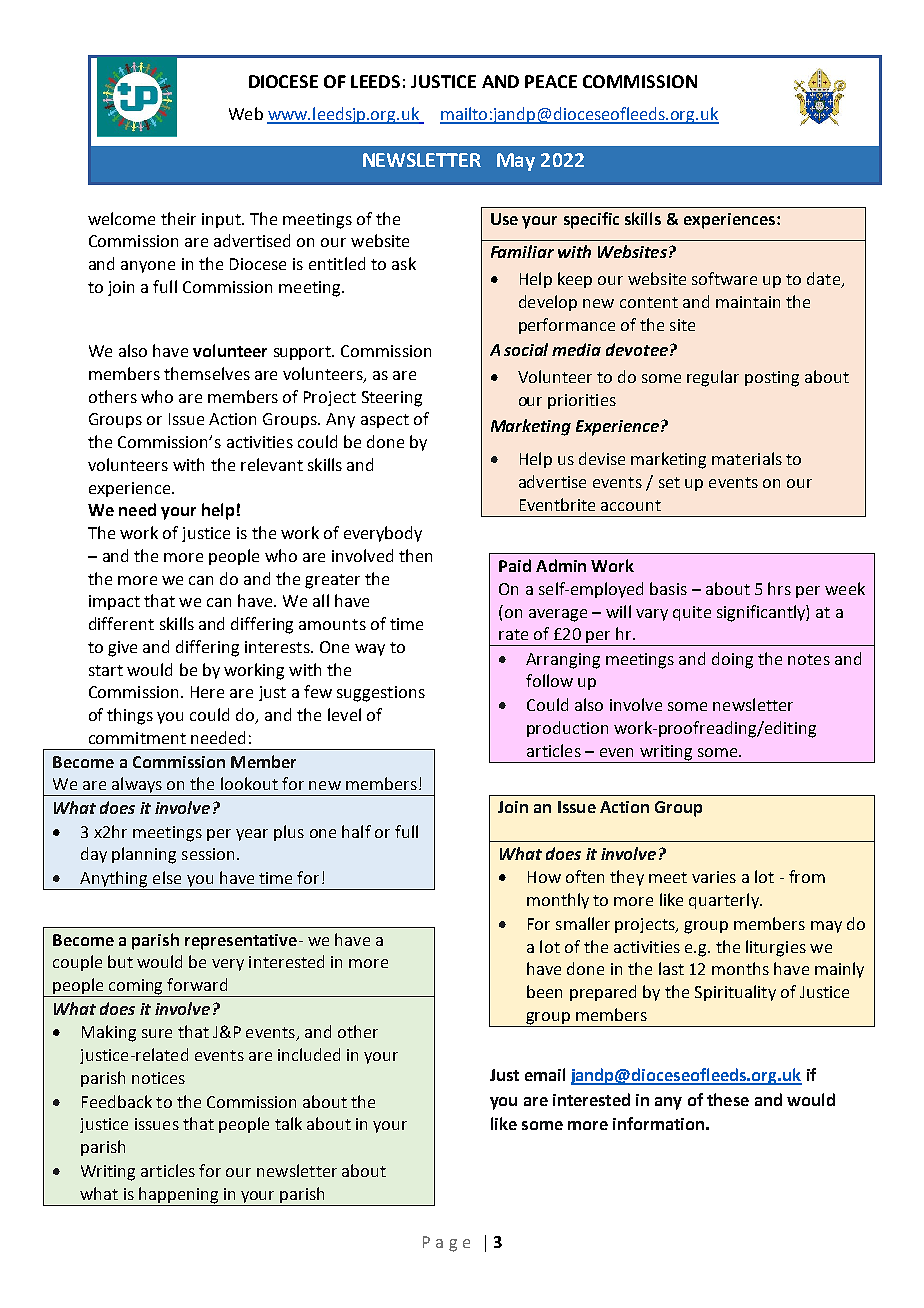 The width and height of the screenshot is (924, 1308). I want to click on themselves, so click(207, 373).
